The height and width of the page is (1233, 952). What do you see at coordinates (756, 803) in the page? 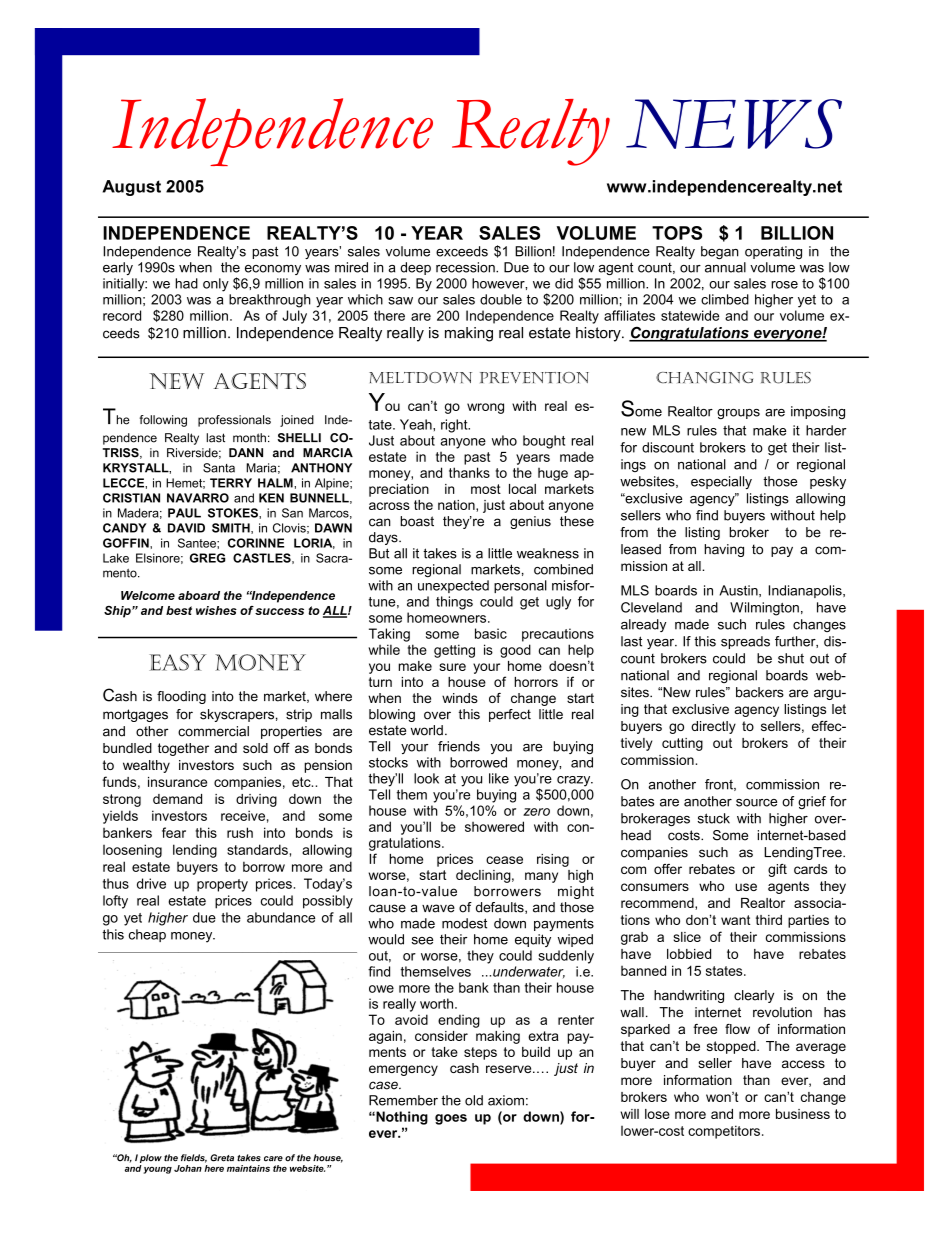
I see `source` at bounding box center [756, 803].
